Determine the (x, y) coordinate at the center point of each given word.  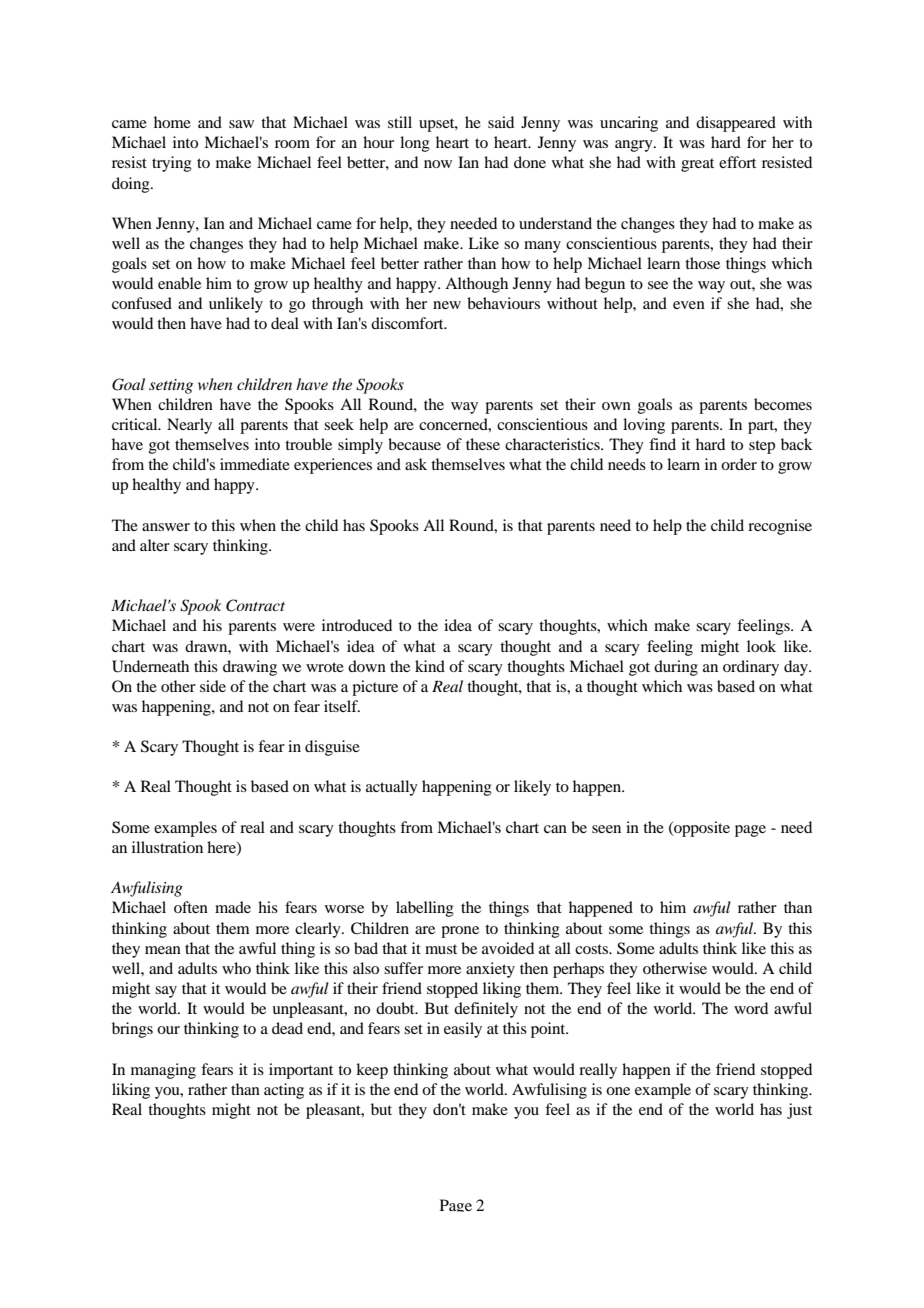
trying (172, 164)
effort (737, 162)
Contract (255, 605)
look (761, 646)
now (438, 164)
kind (430, 666)
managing (163, 1071)
